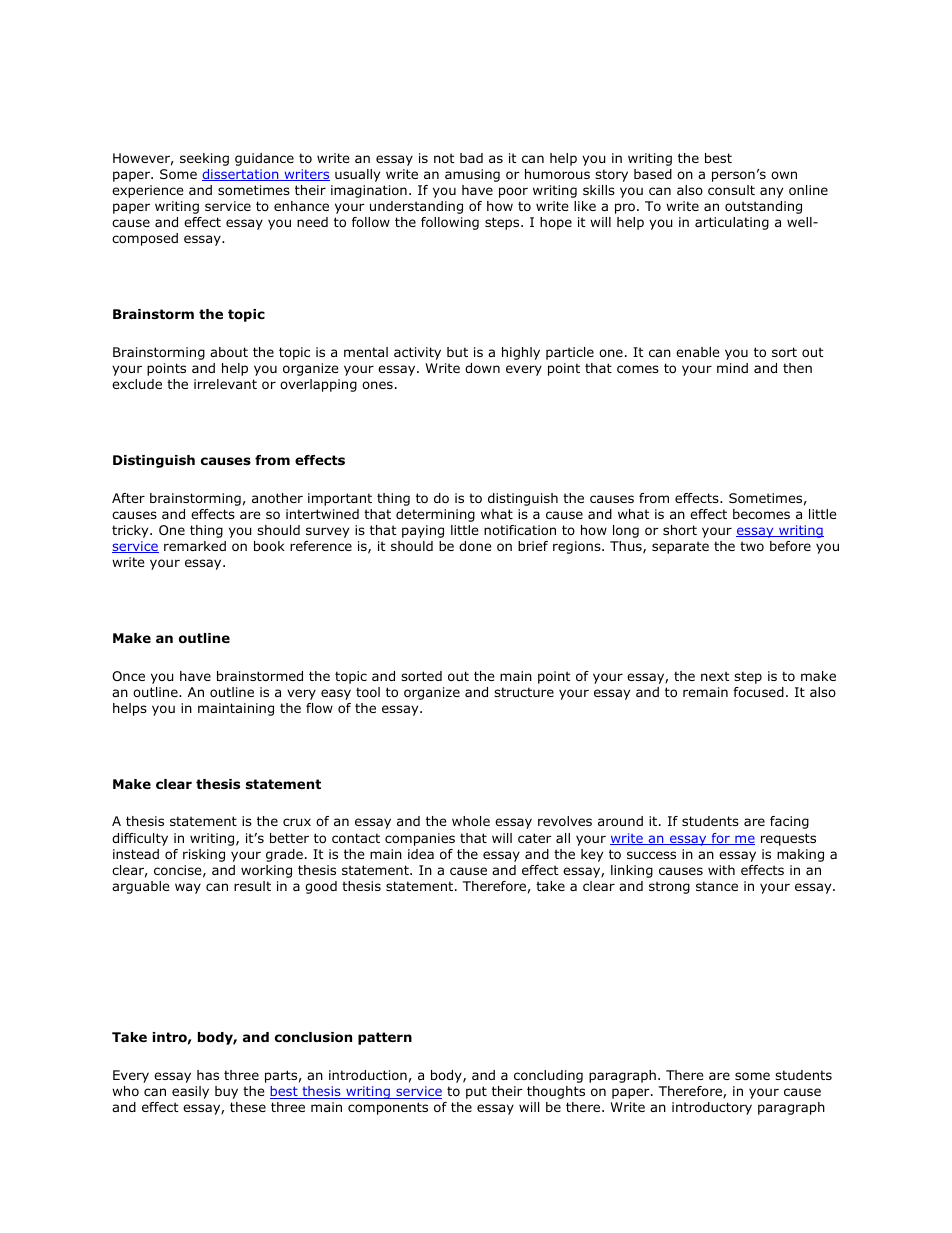 This document has width=952, height=1233. What do you see at coordinates (241, 175) in the document?
I see `dissertation` at bounding box center [241, 175].
